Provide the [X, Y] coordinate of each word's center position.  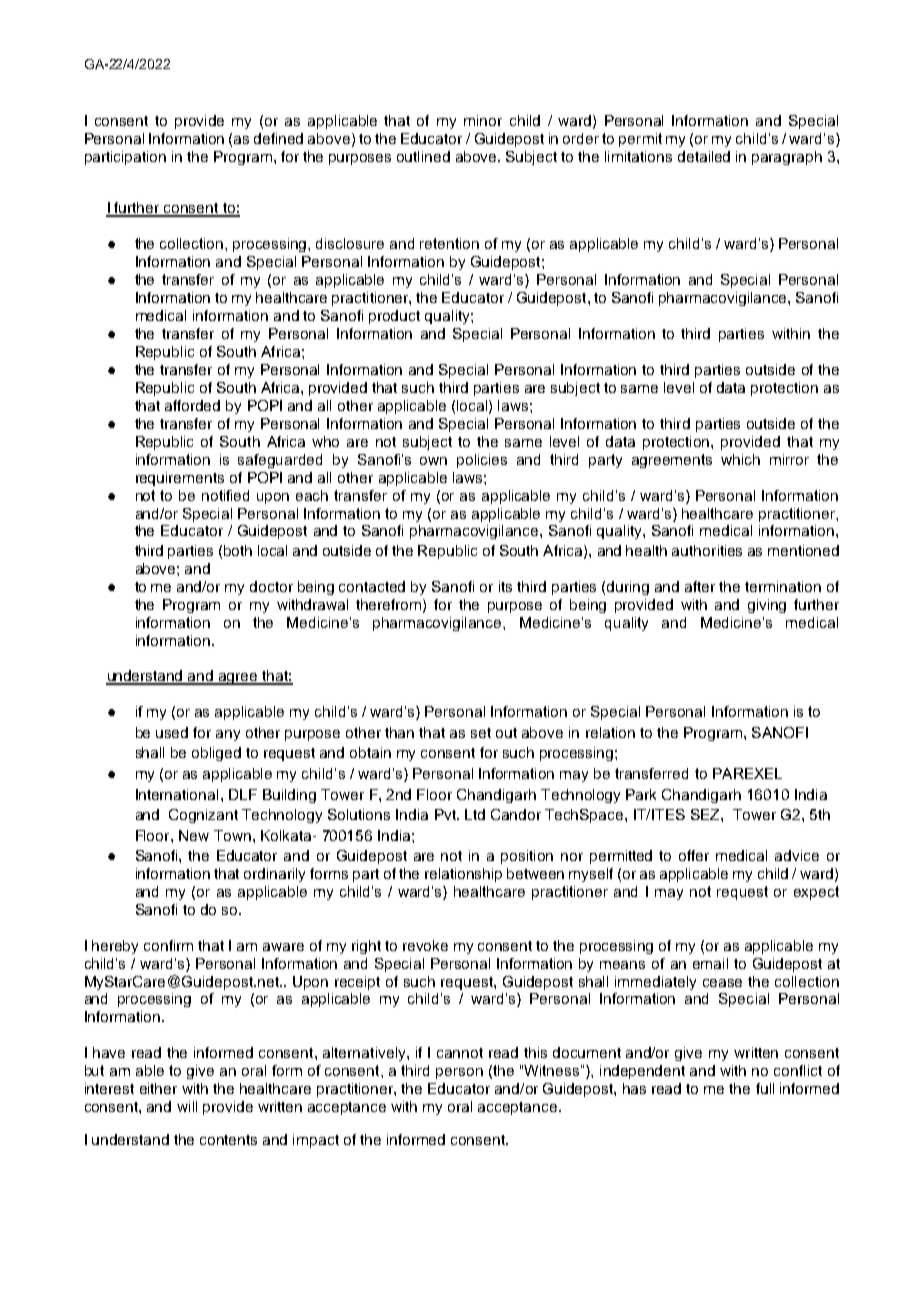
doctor [271, 586]
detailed [704, 156]
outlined [423, 156]
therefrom [390, 605]
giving [767, 606]
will [187, 1106]
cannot [460, 1053]
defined [278, 138]
